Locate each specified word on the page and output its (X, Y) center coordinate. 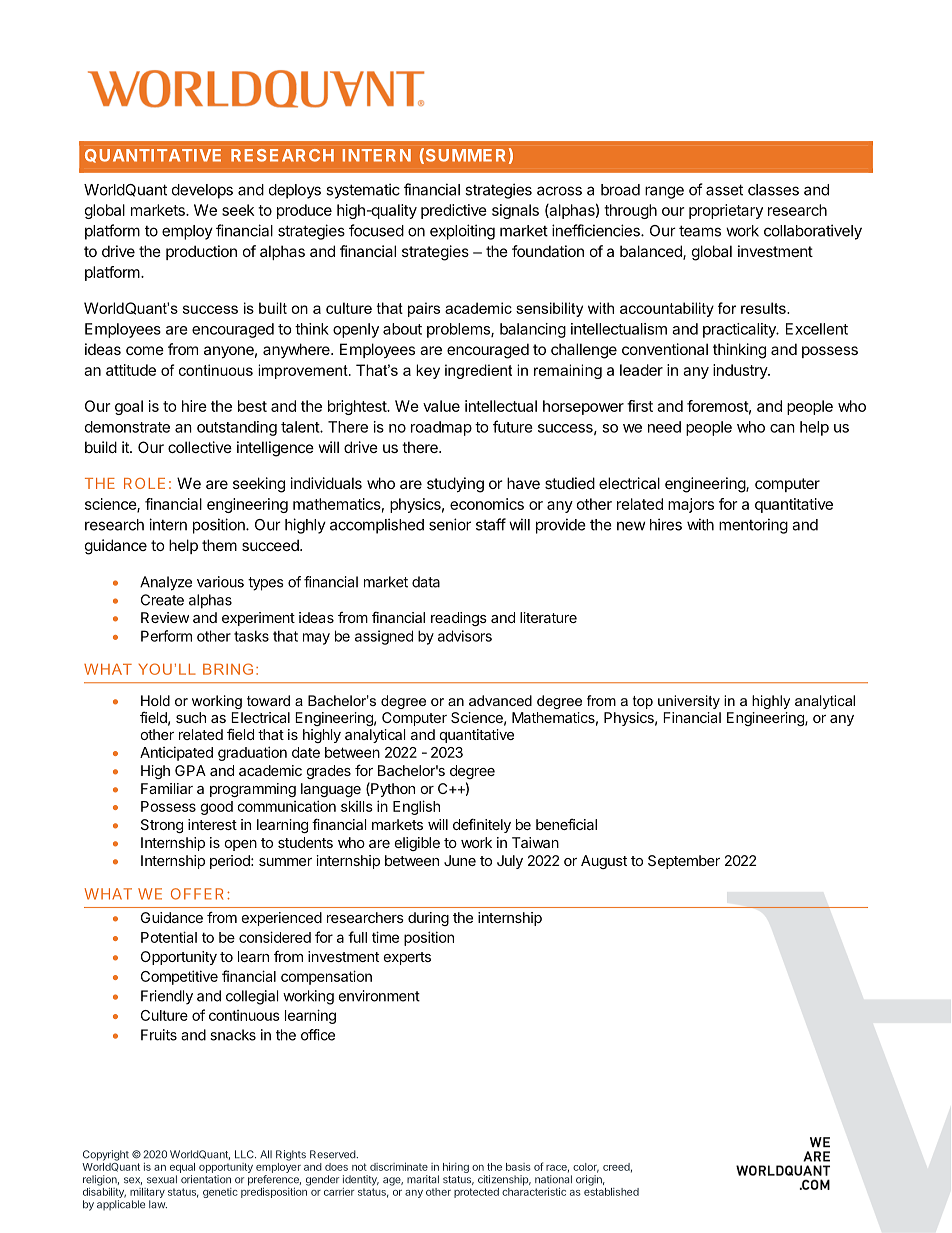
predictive (454, 211)
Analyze (166, 583)
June (460, 860)
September (684, 862)
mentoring (753, 526)
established (611, 1192)
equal (182, 1168)
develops (202, 191)
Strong (162, 826)
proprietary (726, 211)
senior (450, 524)
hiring (456, 1167)
